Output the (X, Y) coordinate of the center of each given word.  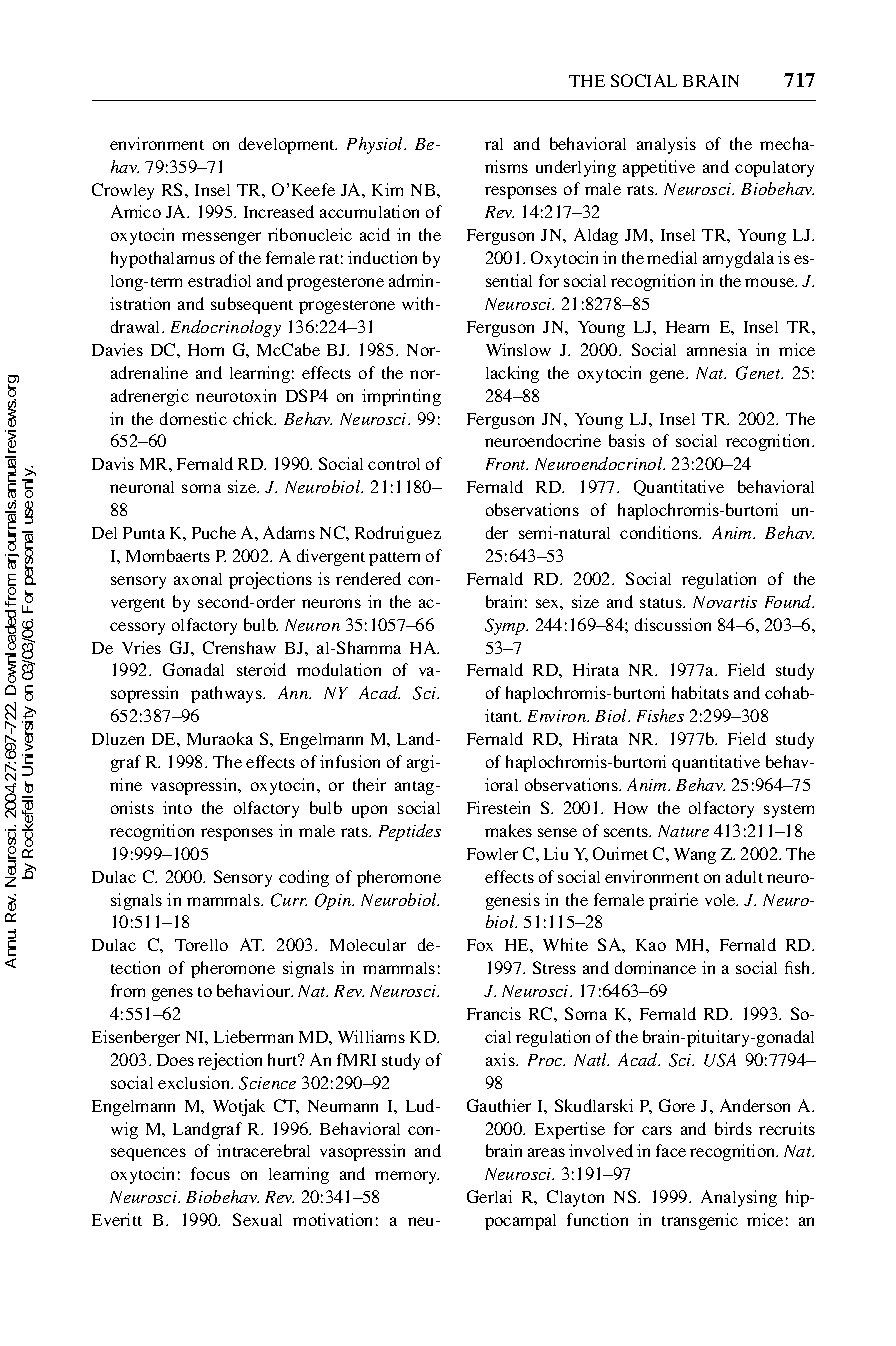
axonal (198, 579)
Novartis (725, 602)
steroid (261, 669)
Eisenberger (136, 1038)
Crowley (123, 191)
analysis (666, 145)
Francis (494, 1013)
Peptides (410, 832)
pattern (394, 559)
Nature (683, 831)
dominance (655, 967)
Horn (206, 350)
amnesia (717, 349)
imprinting (401, 397)
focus (210, 1173)
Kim (387, 189)
